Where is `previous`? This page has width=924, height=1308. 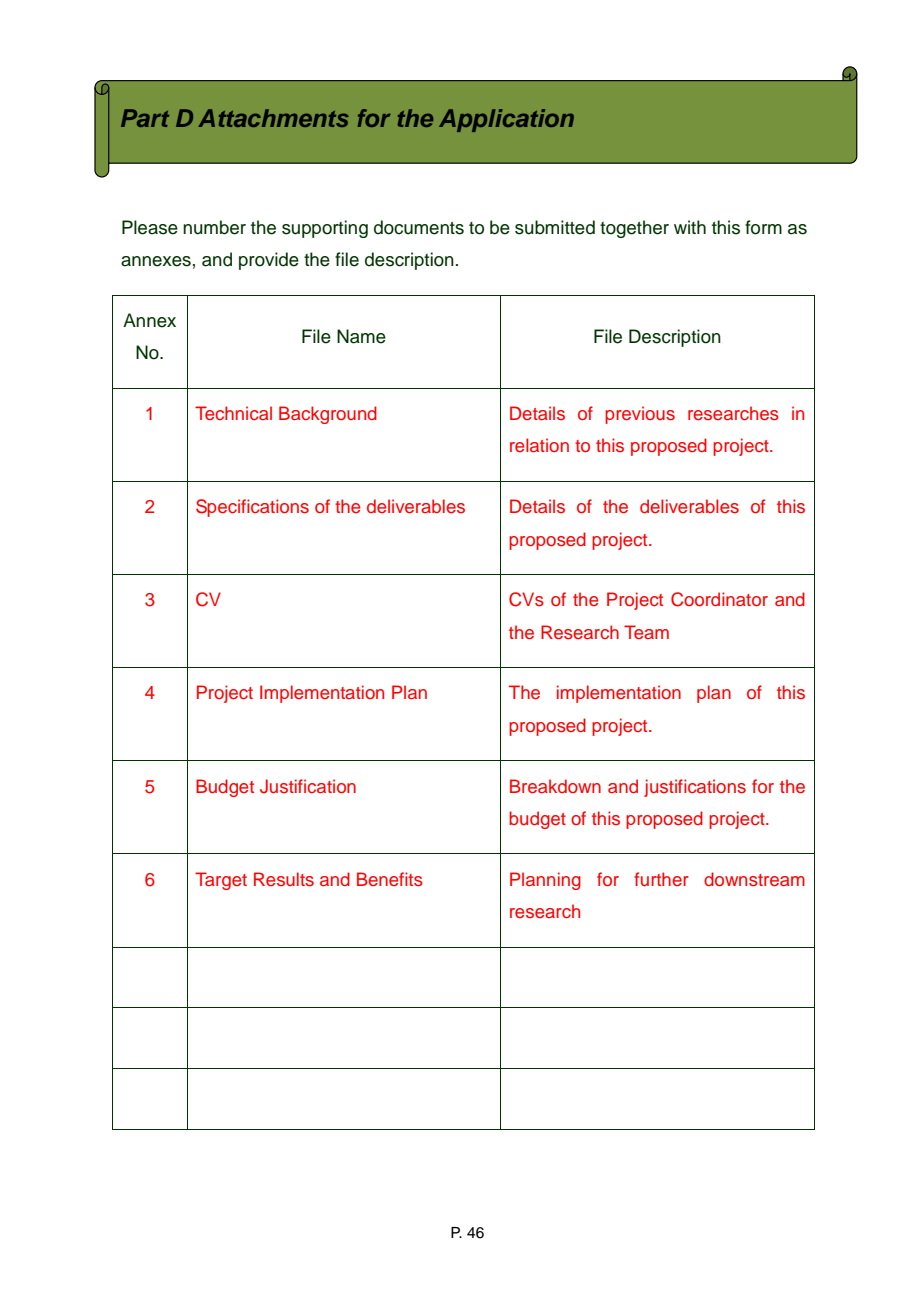 previous is located at coordinates (640, 415).
